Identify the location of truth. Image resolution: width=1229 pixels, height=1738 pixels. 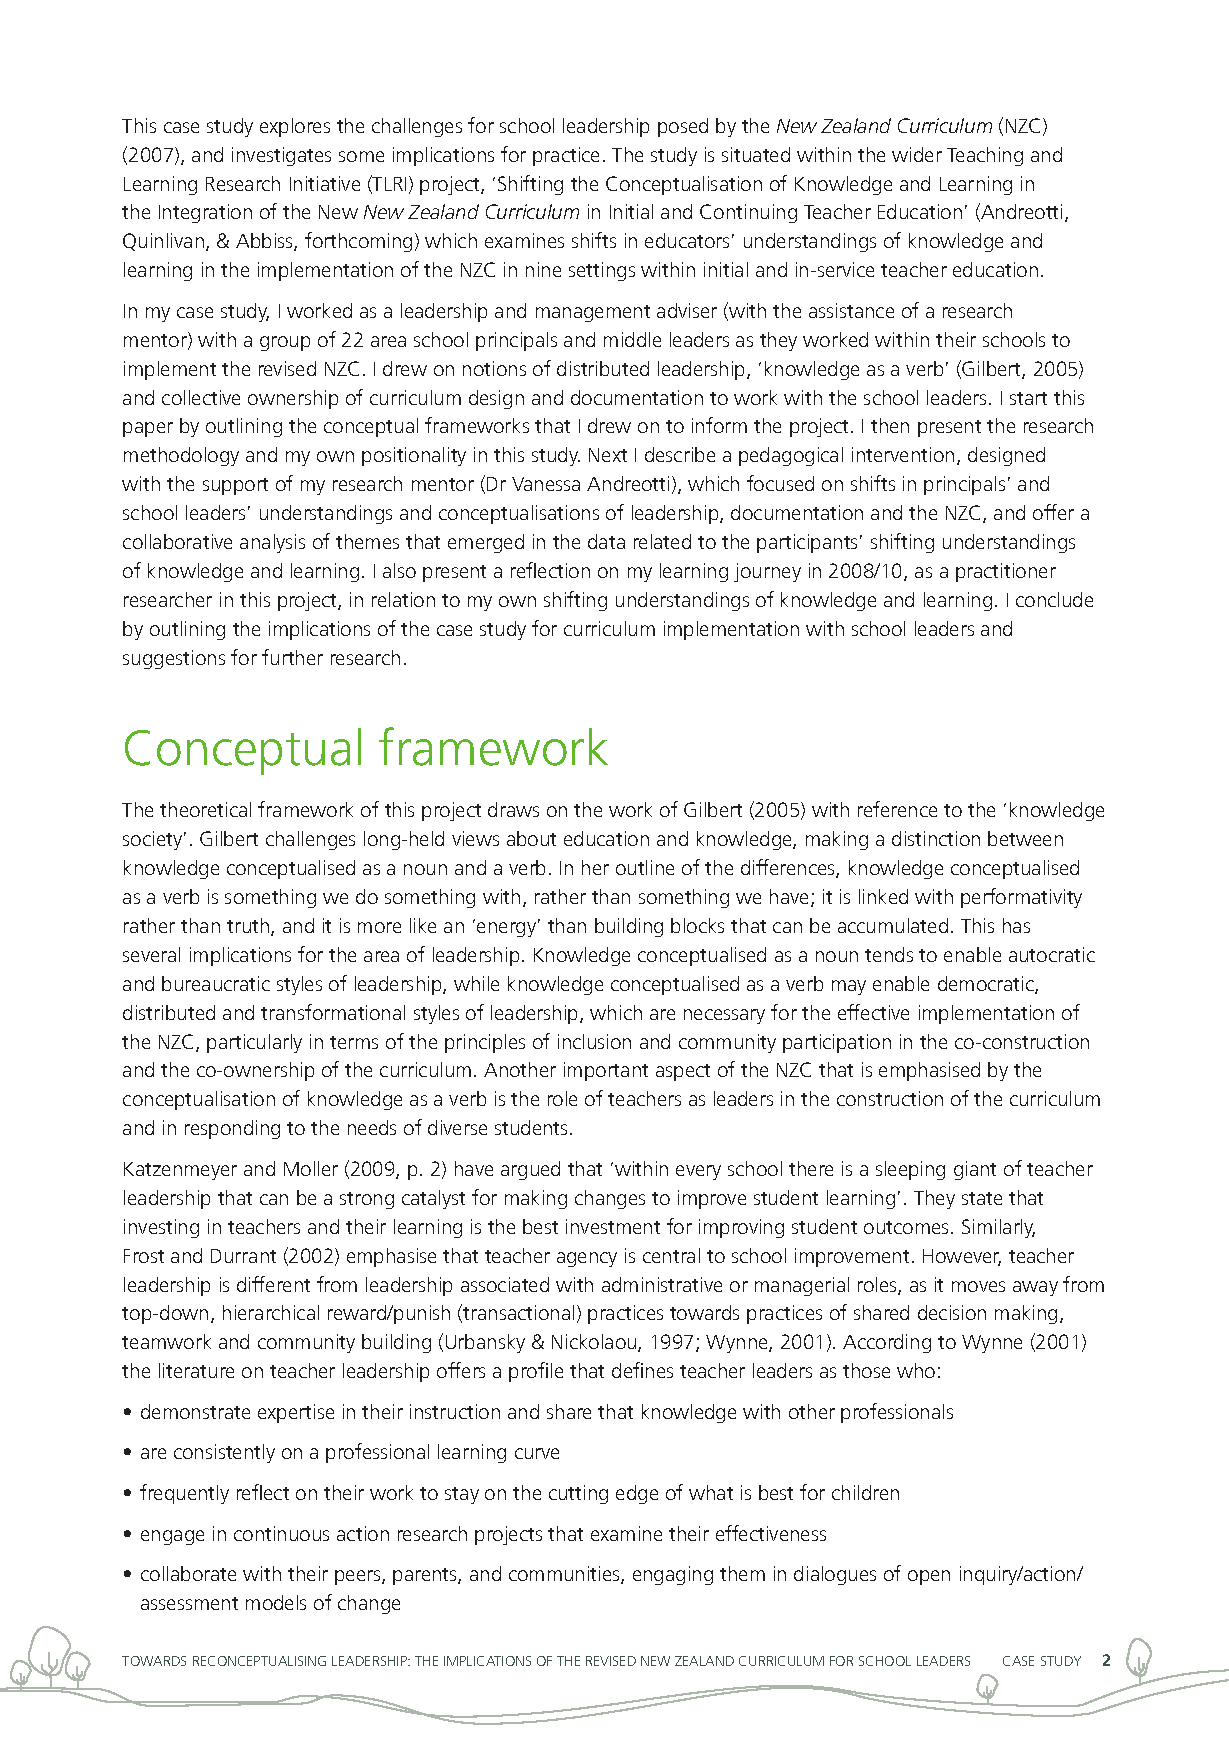
(249, 927).
